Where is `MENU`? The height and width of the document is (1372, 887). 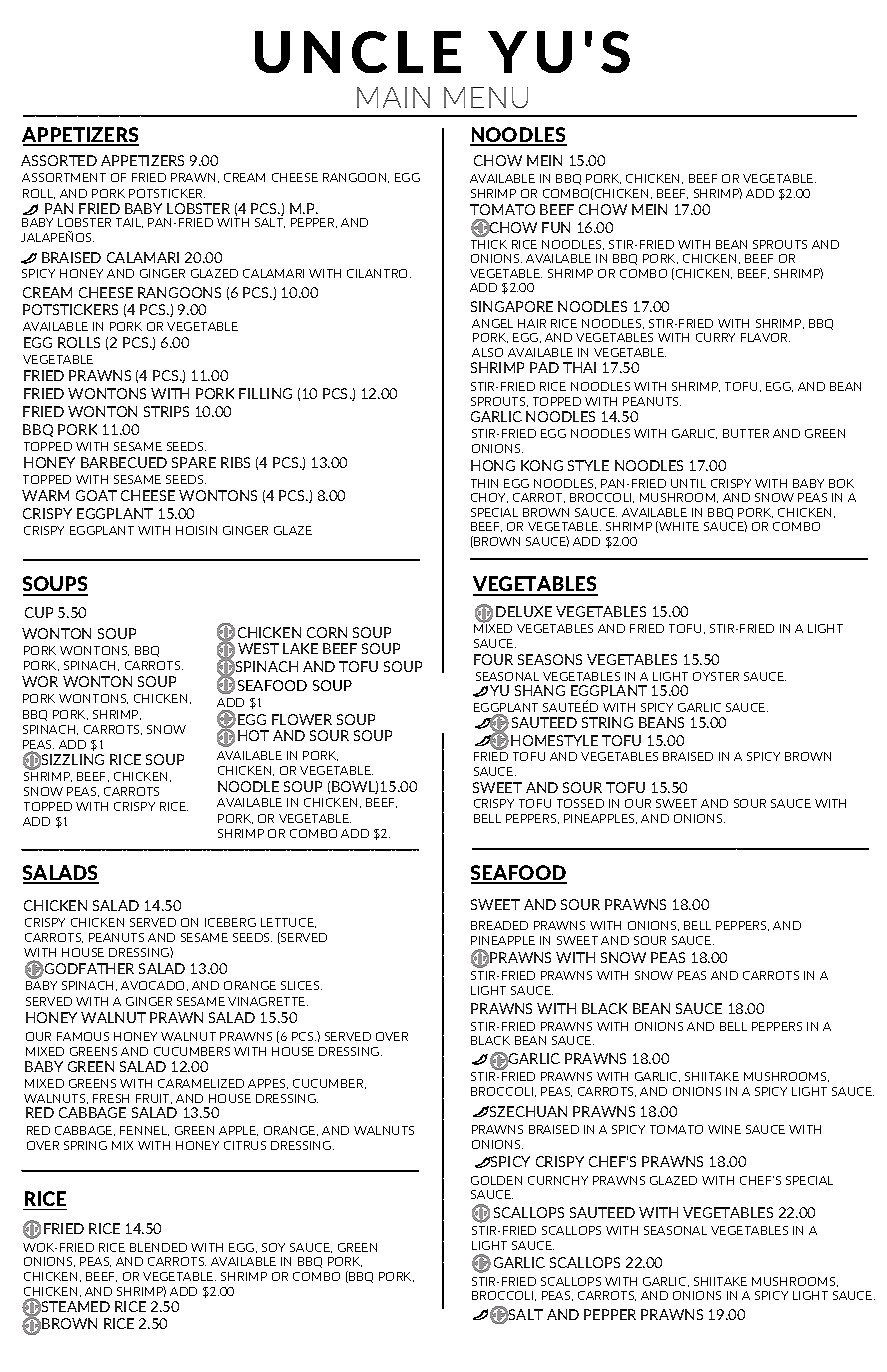 MENU is located at coordinates (486, 97).
